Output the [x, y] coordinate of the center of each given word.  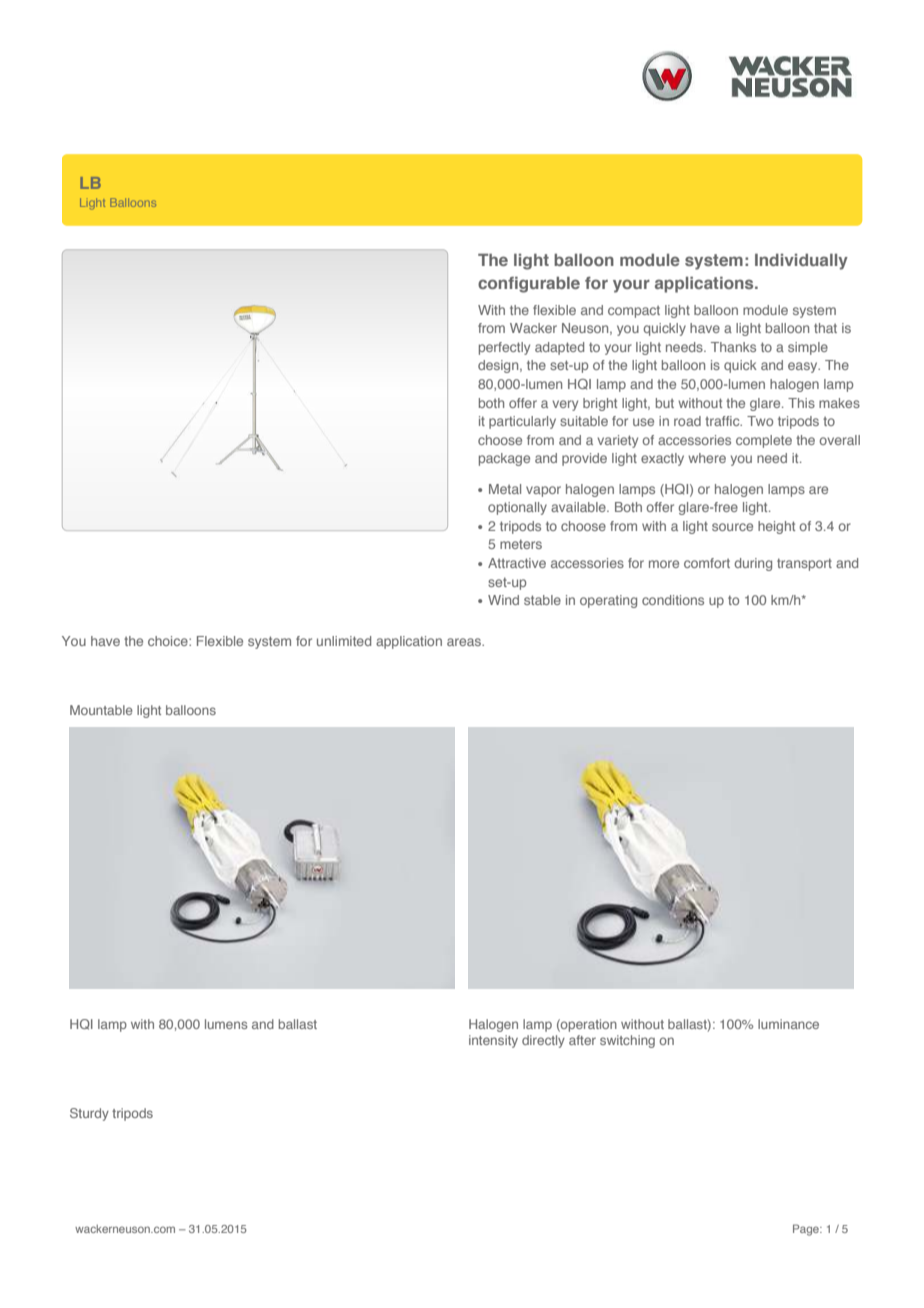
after [582, 1040]
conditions [673, 600]
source [732, 527]
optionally [517, 508]
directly [543, 1041]
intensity [493, 1041]
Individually [801, 262]
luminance [788, 1024]
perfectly [504, 348]
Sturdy [89, 1114]
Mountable [101, 710]
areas [465, 642]
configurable [529, 285]
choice [169, 641]
